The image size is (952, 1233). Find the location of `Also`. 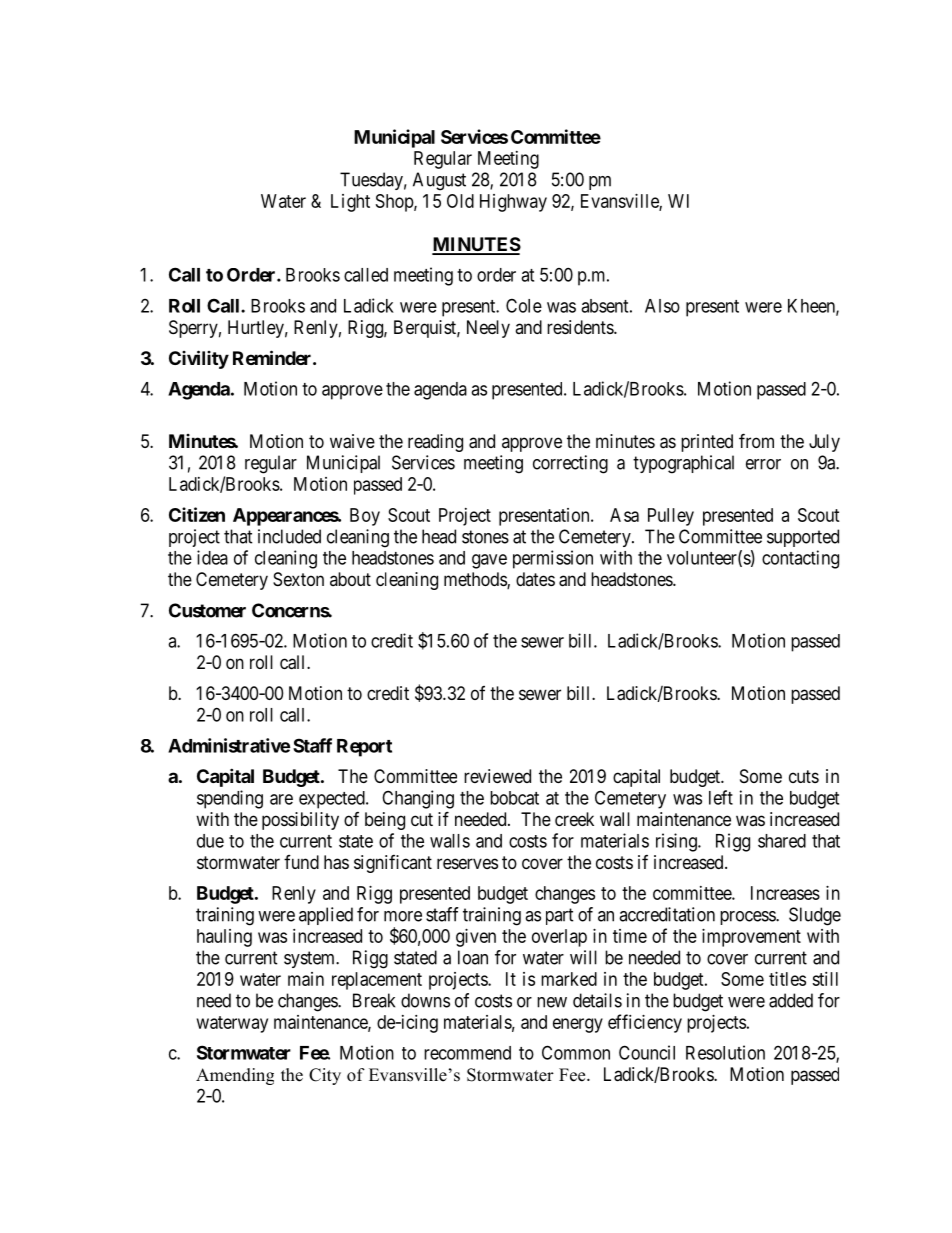

Also is located at coordinates (662, 306).
